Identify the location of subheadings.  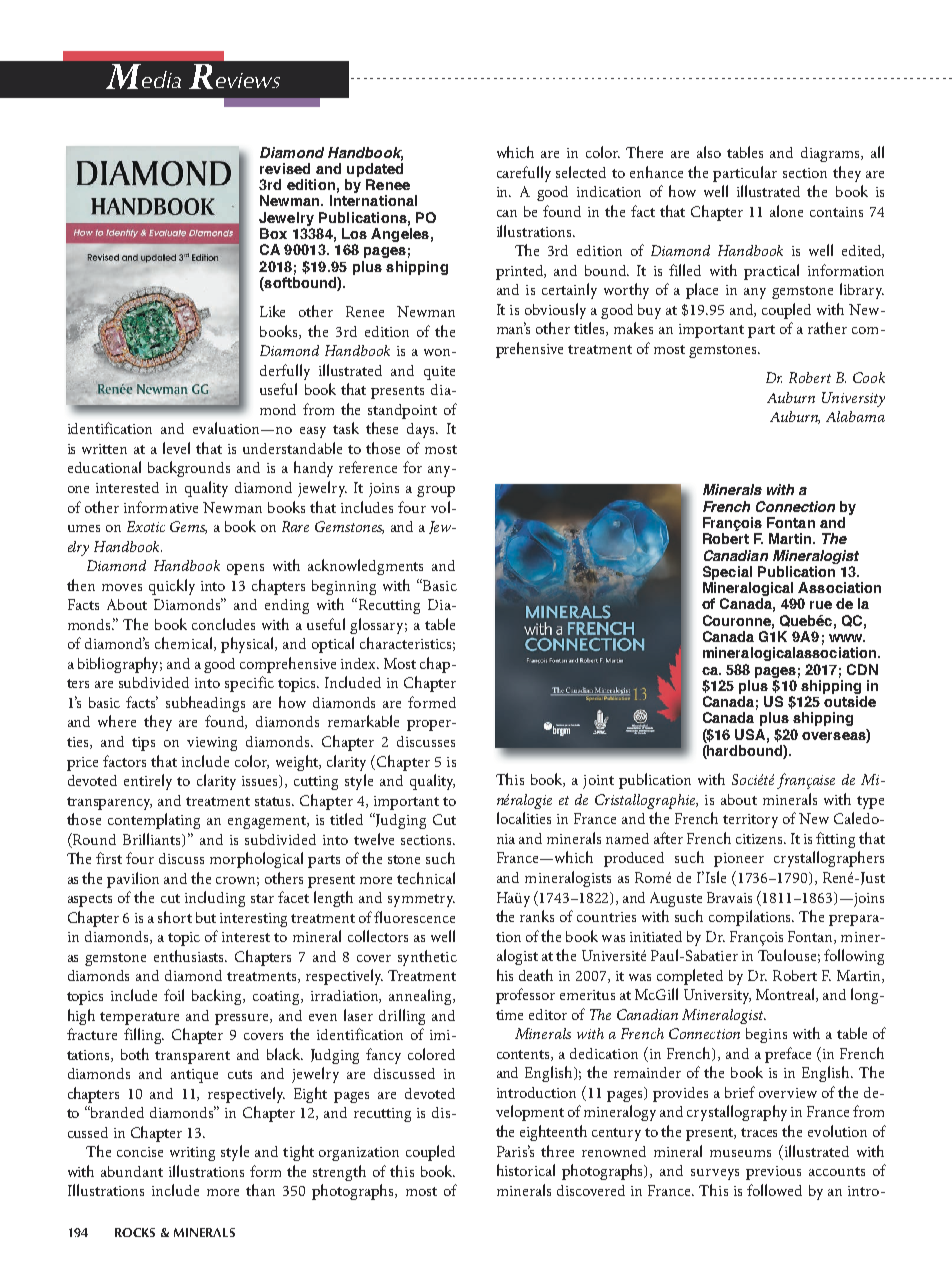
(205, 704).
